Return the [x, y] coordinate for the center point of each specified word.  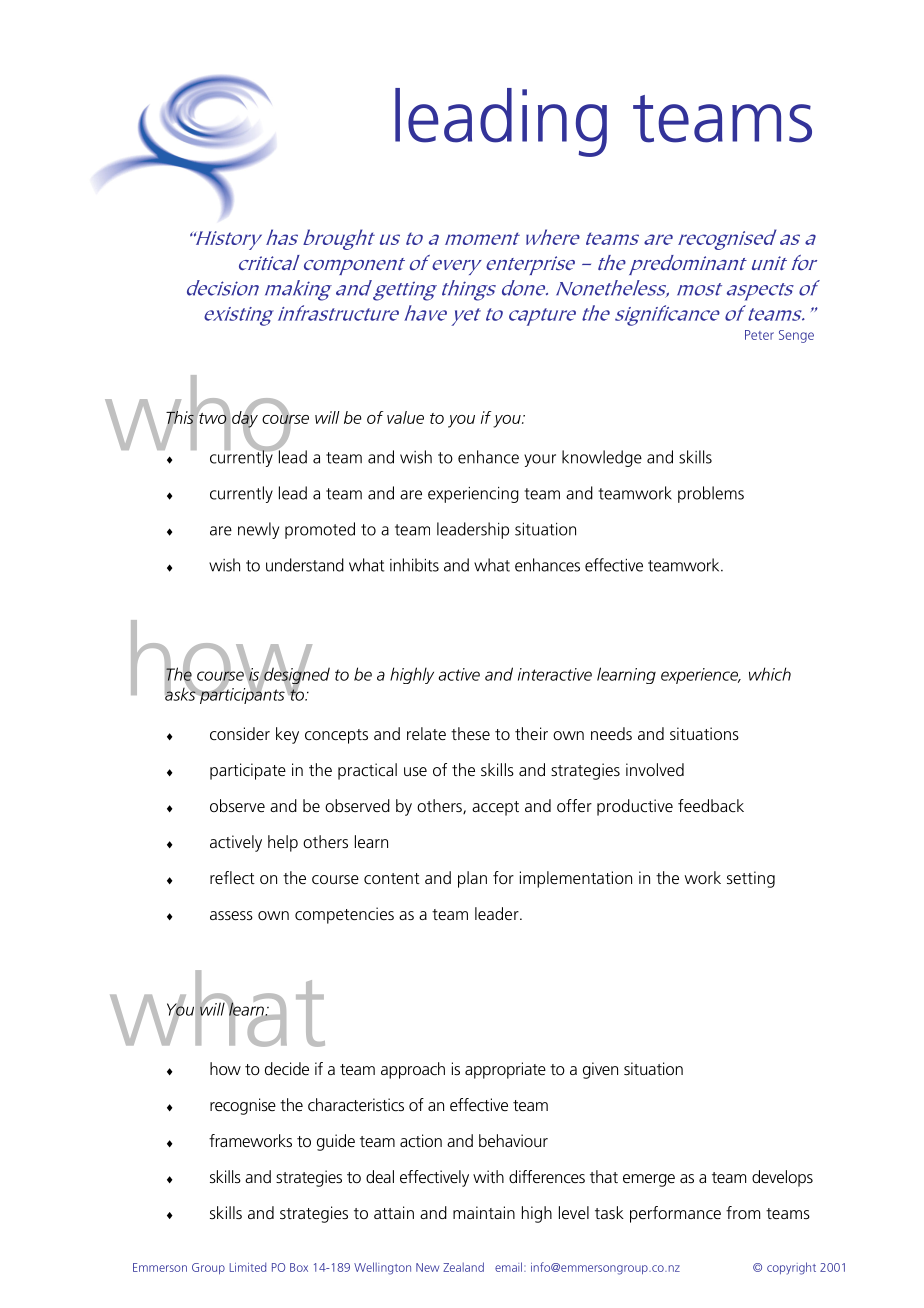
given [600, 1070]
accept [495, 808]
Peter [759, 335]
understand [305, 565]
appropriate [505, 1070]
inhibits [414, 565]
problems [711, 494]
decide [287, 1068]
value [405, 417]
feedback [711, 805]
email [510, 1267]
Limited [248, 1267]
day [245, 419]
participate [248, 771]
